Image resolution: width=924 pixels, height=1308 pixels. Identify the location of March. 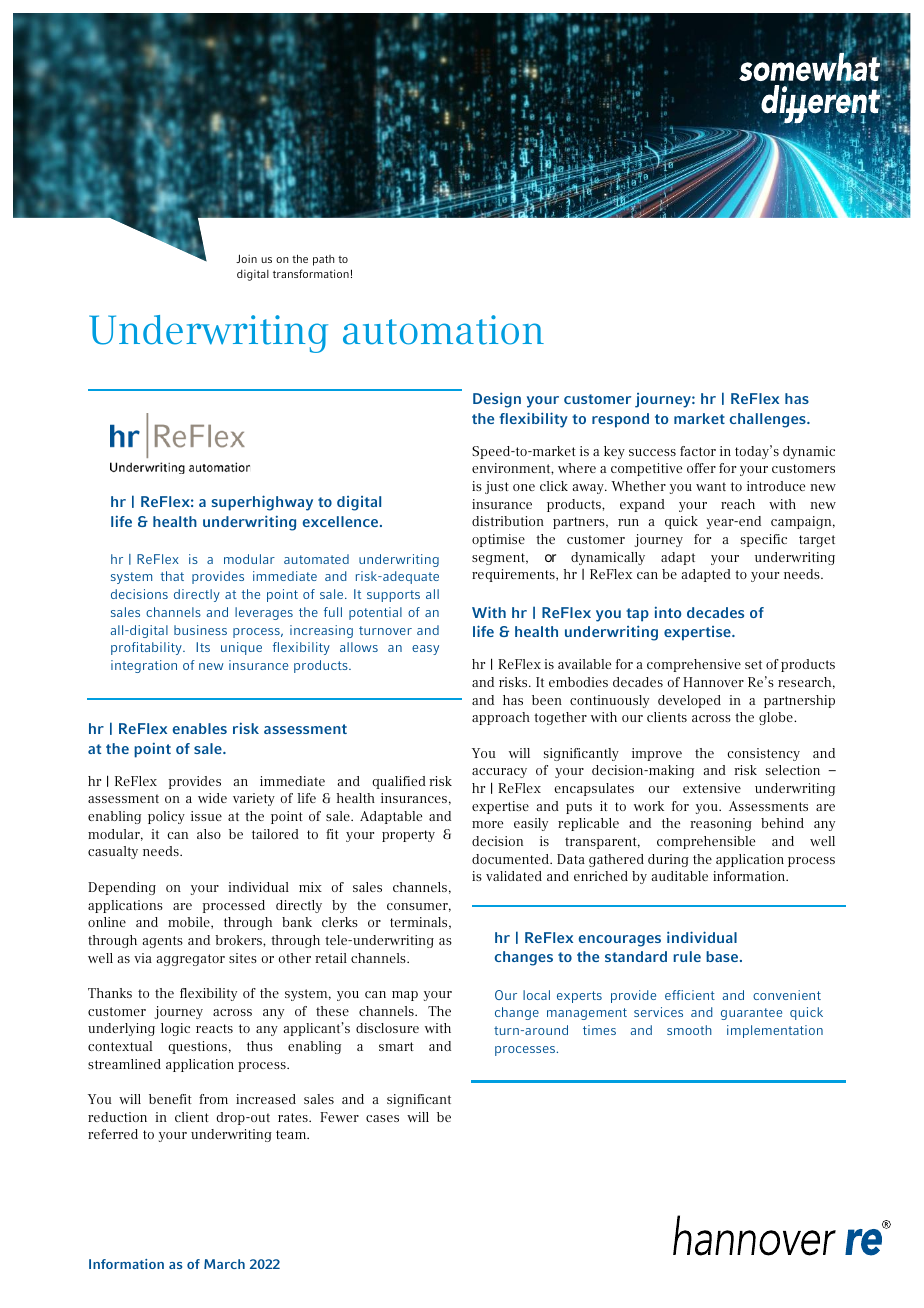
(224, 1264).
